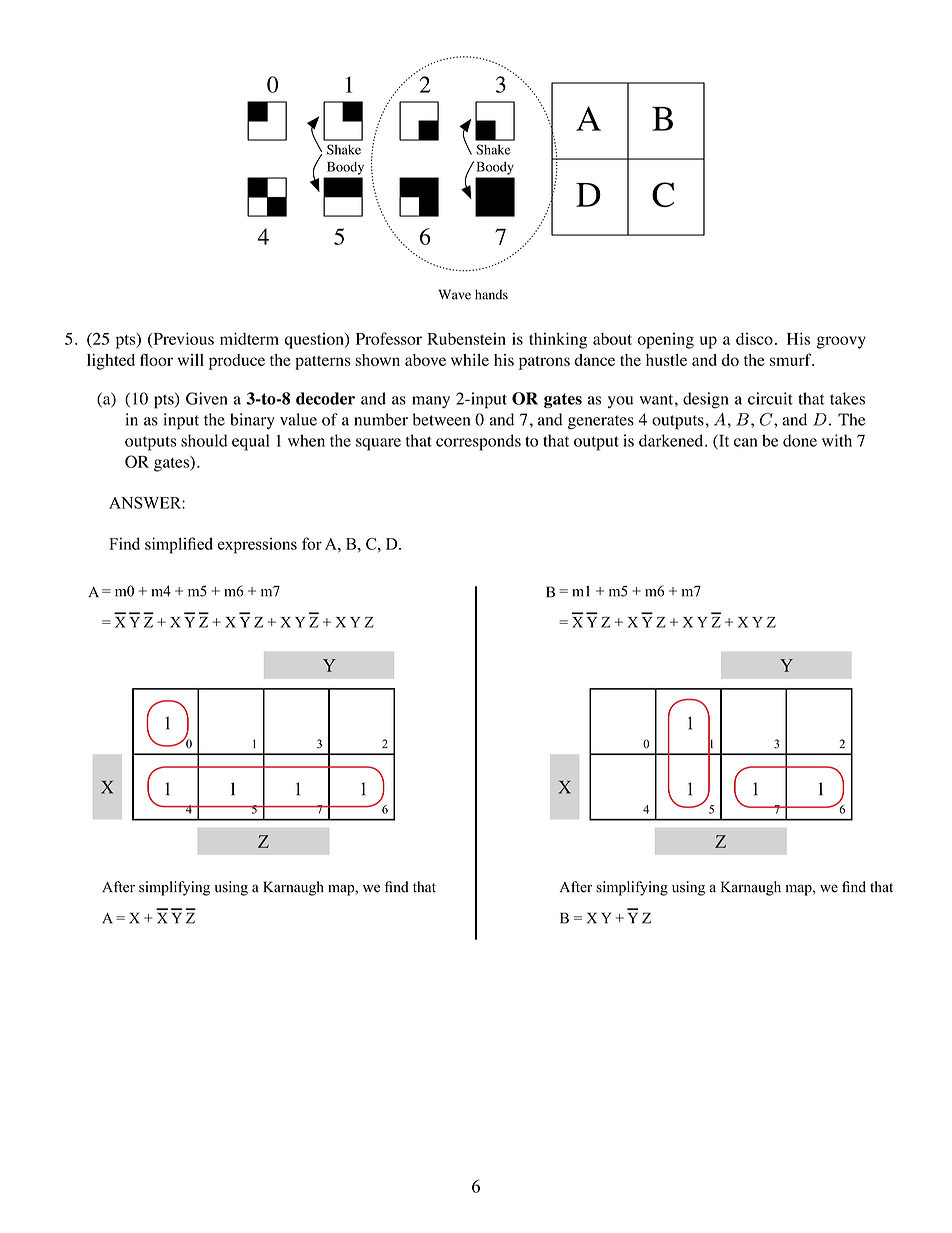  Describe the element at coordinates (306, 767) in the document. I see `note` at that location.
